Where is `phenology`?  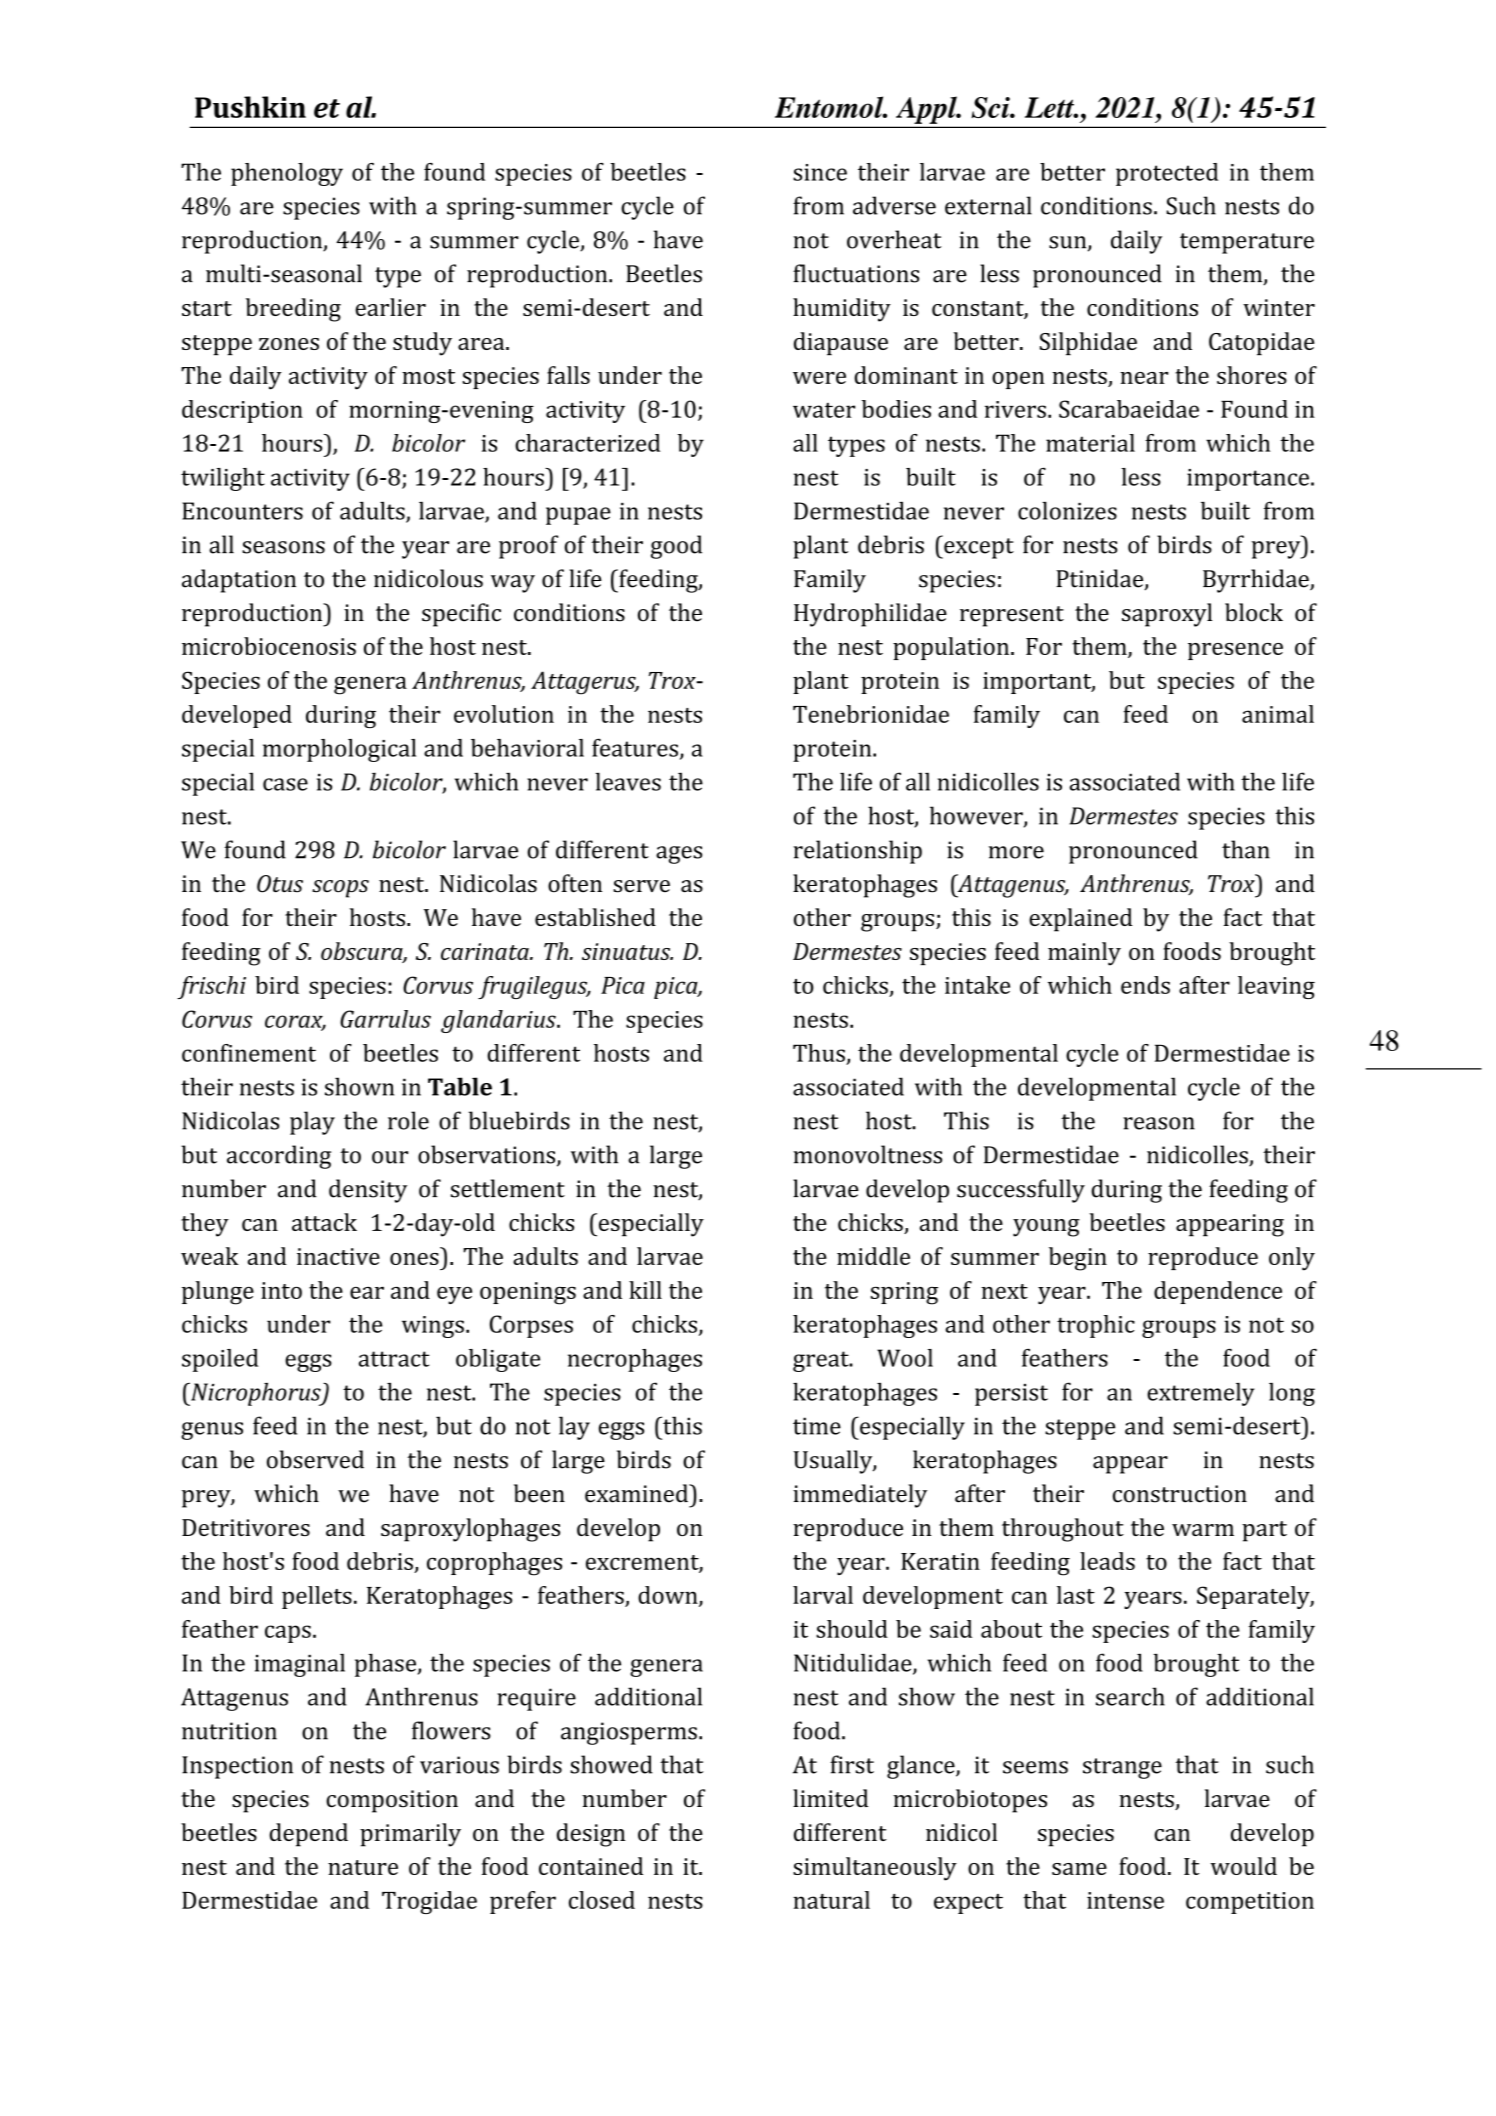 phenology is located at coordinates (287, 174).
